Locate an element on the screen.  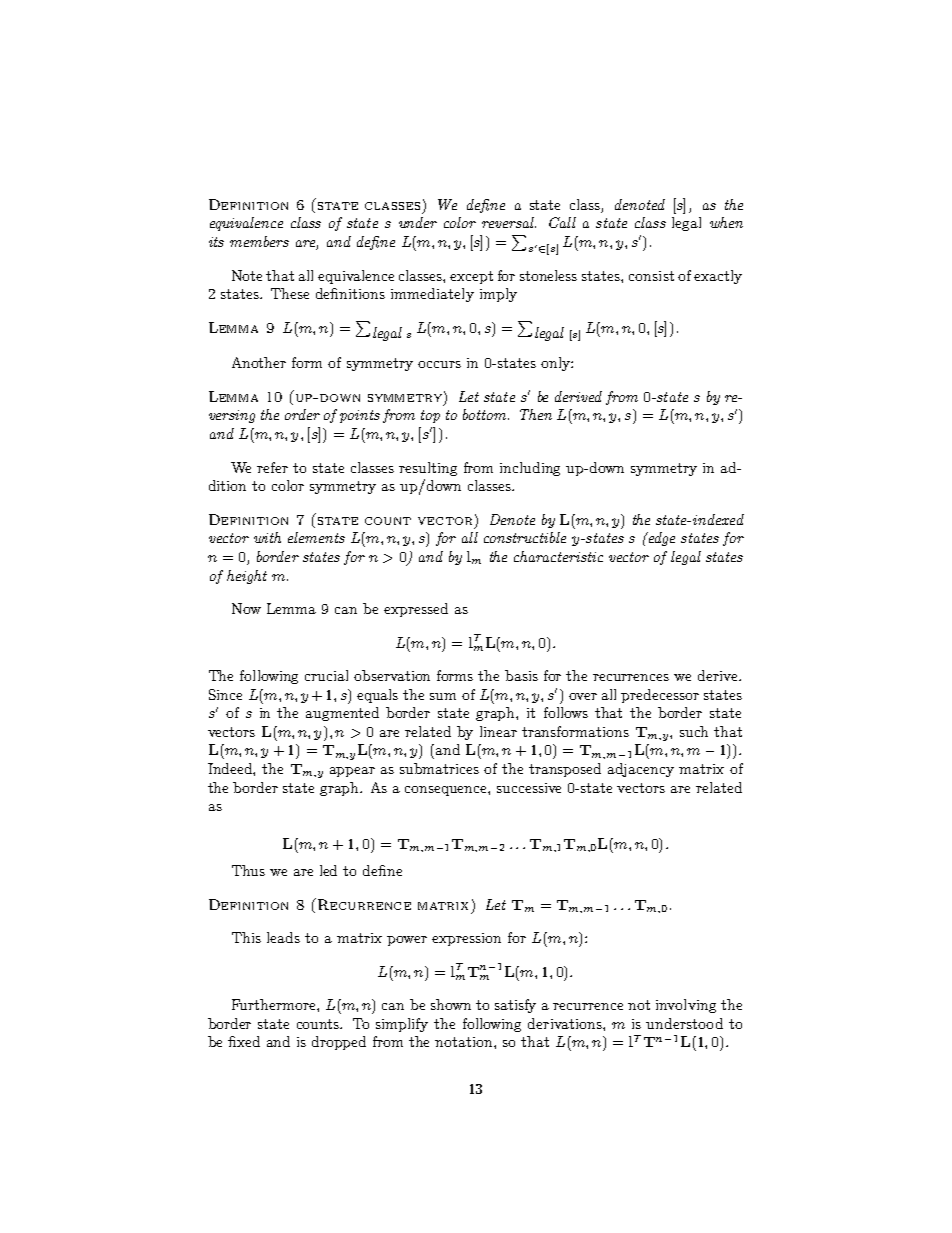
Thus is located at coordinates (248, 870).
